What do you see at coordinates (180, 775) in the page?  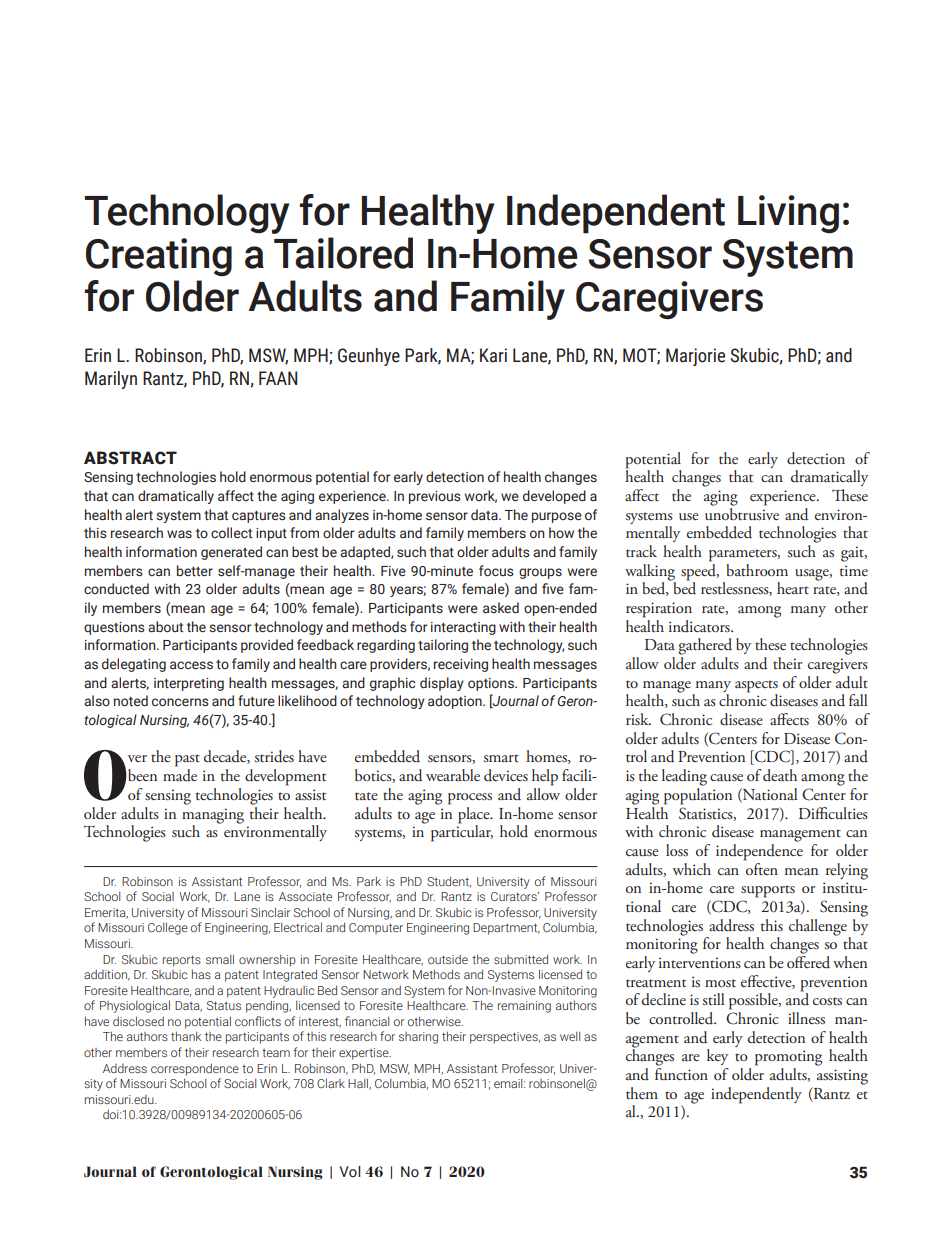 I see `made` at bounding box center [180, 775].
